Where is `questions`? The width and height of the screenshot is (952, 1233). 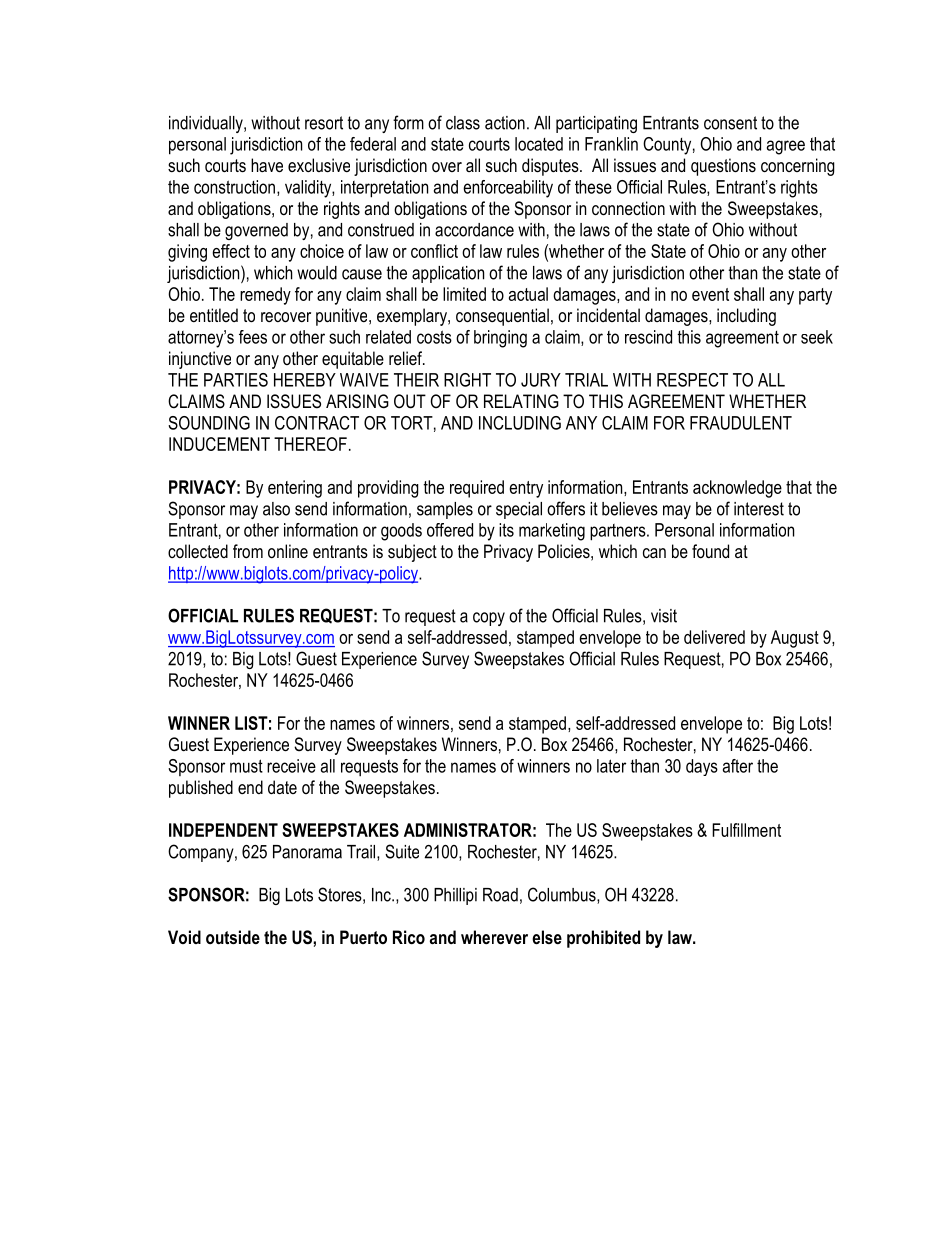
questions is located at coordinates (723, 167).
